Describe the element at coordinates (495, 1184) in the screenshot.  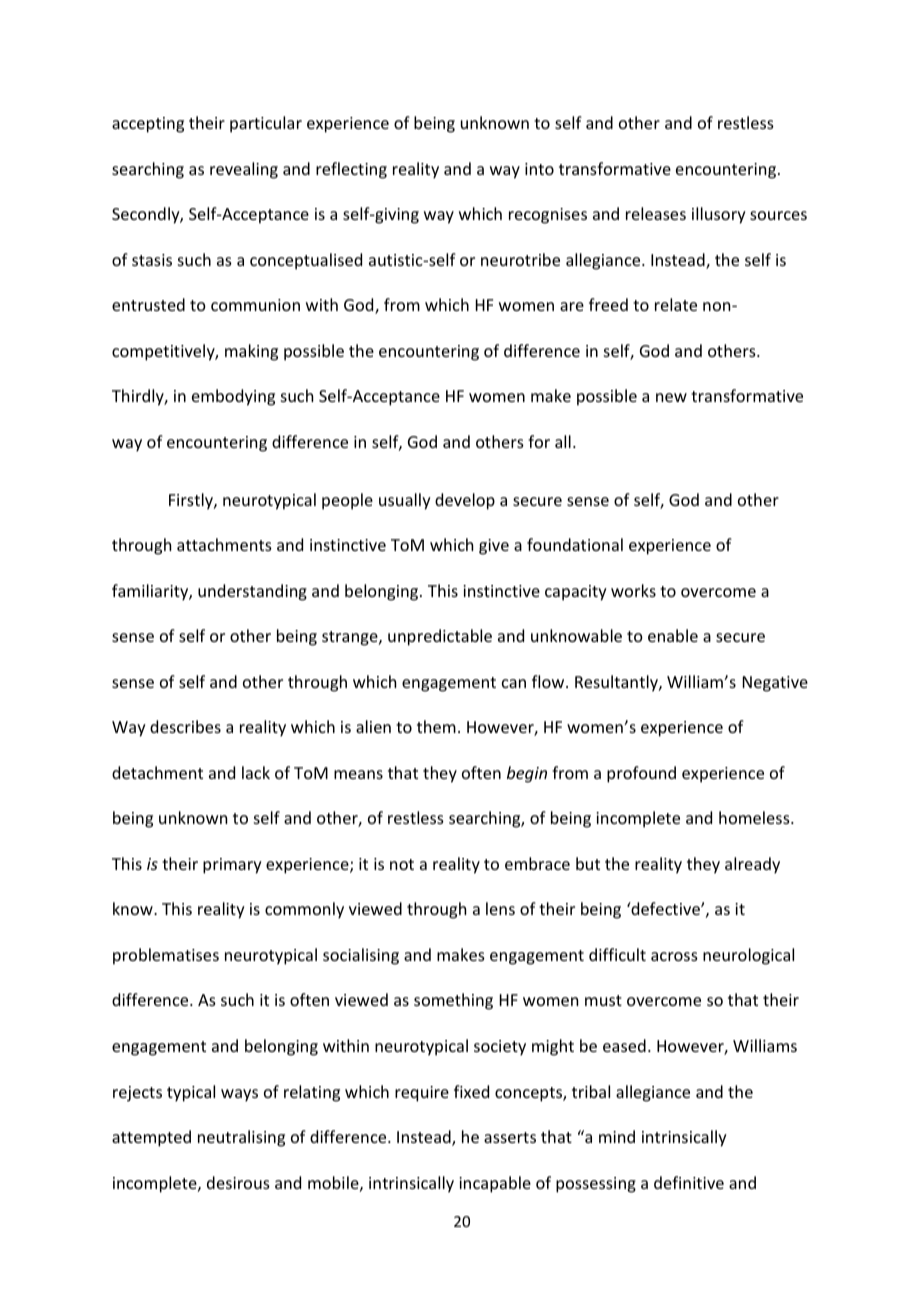
I see `incapable` at that location.
